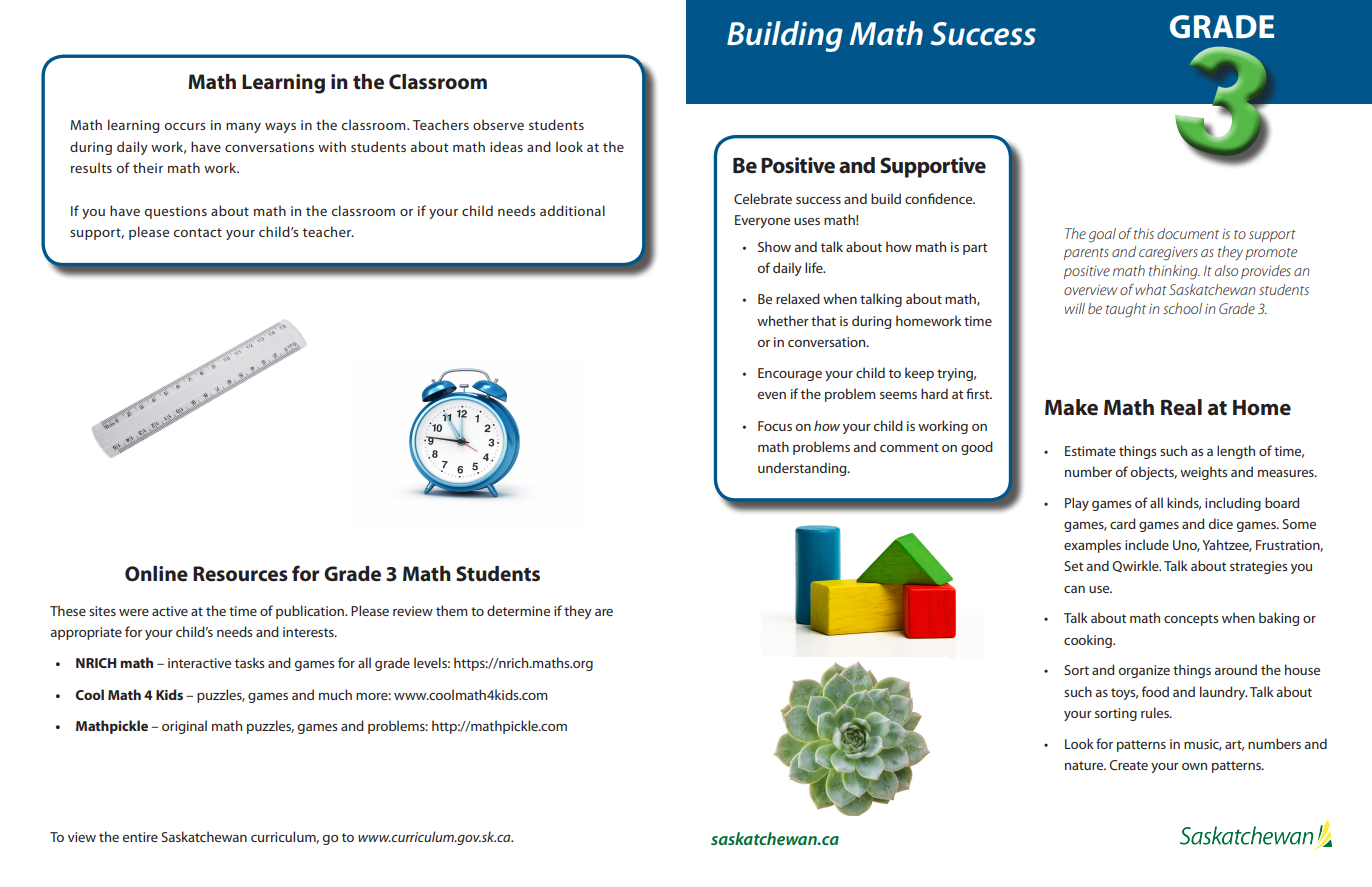 The width and height of the page is (1372, 887). I want to click on determine, so click(518, 610).
